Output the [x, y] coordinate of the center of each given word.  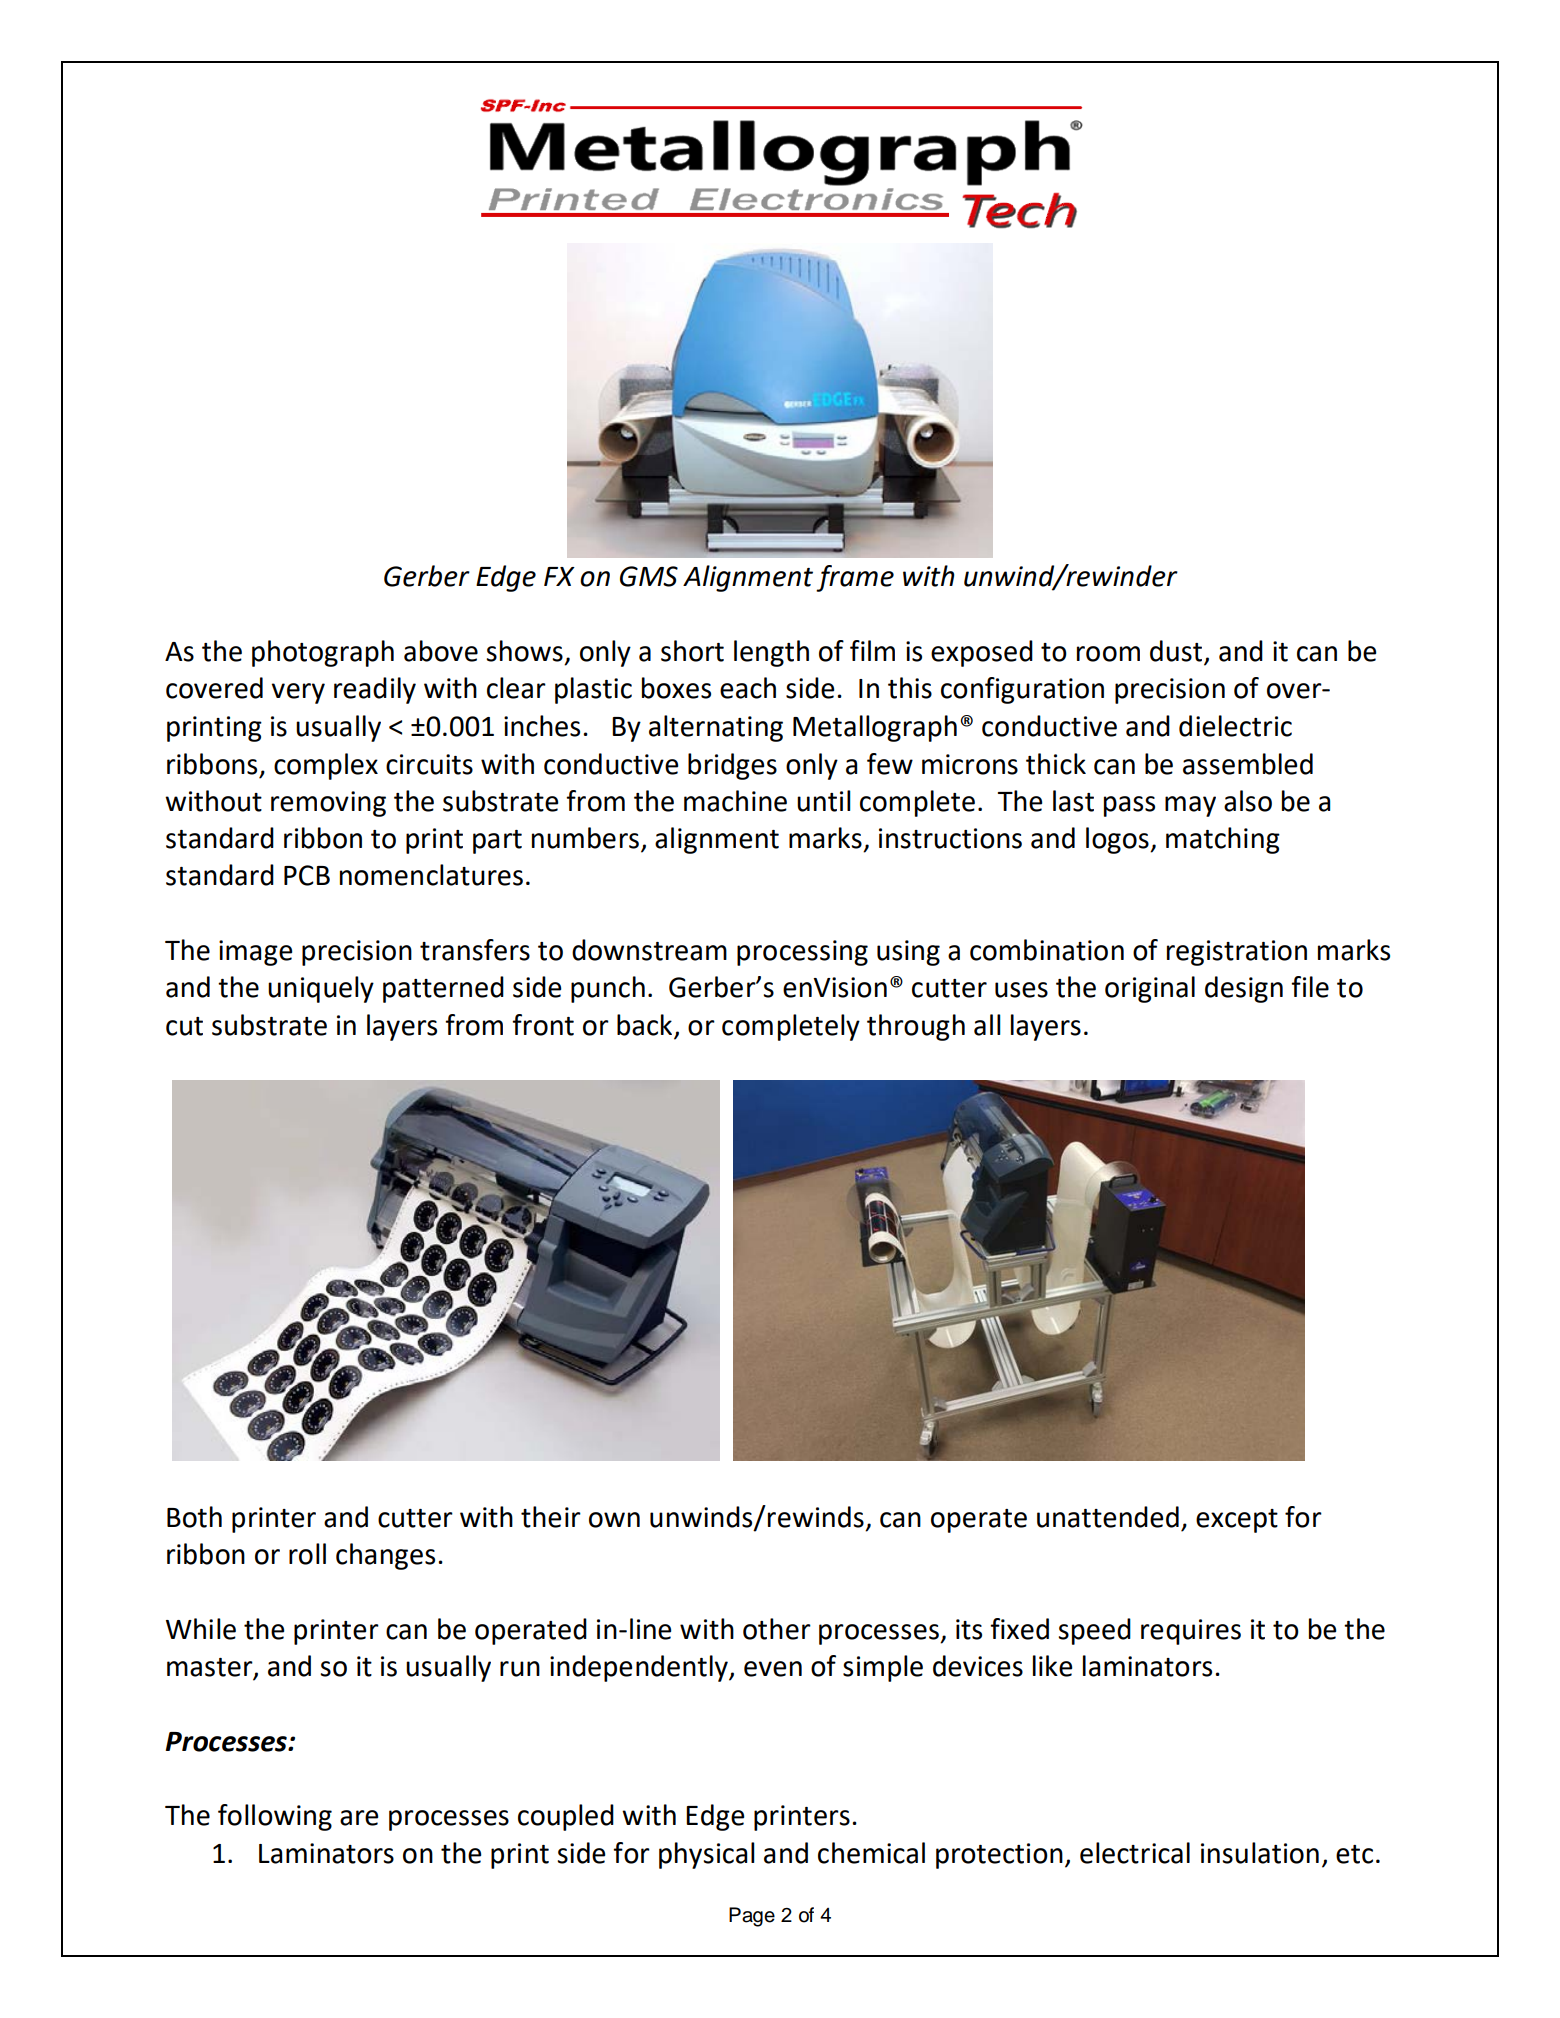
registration [1237, 953]
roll [307, 1554]
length [771, 653]
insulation [1260, 1853]
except [1237, 1521]
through [916, 1027]
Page [752, 1917]
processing [802, 953]
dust [1177, 652]
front [543, 1025]
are [359, 1818]
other [777, 1629]
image [255, 953]
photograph [323, 653]
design [1244, 989]
